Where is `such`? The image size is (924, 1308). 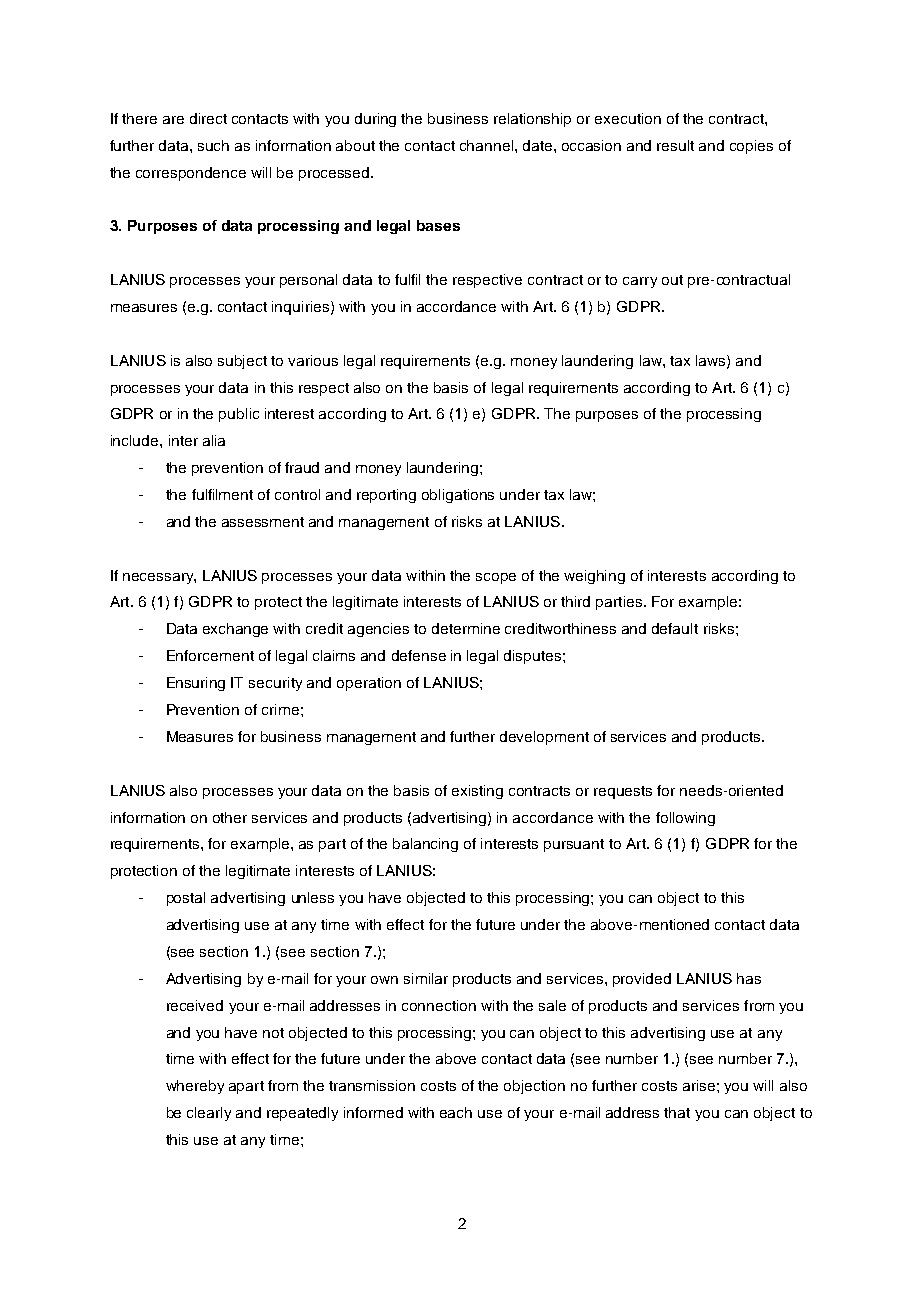
such is located at coordinates (213, 145).
